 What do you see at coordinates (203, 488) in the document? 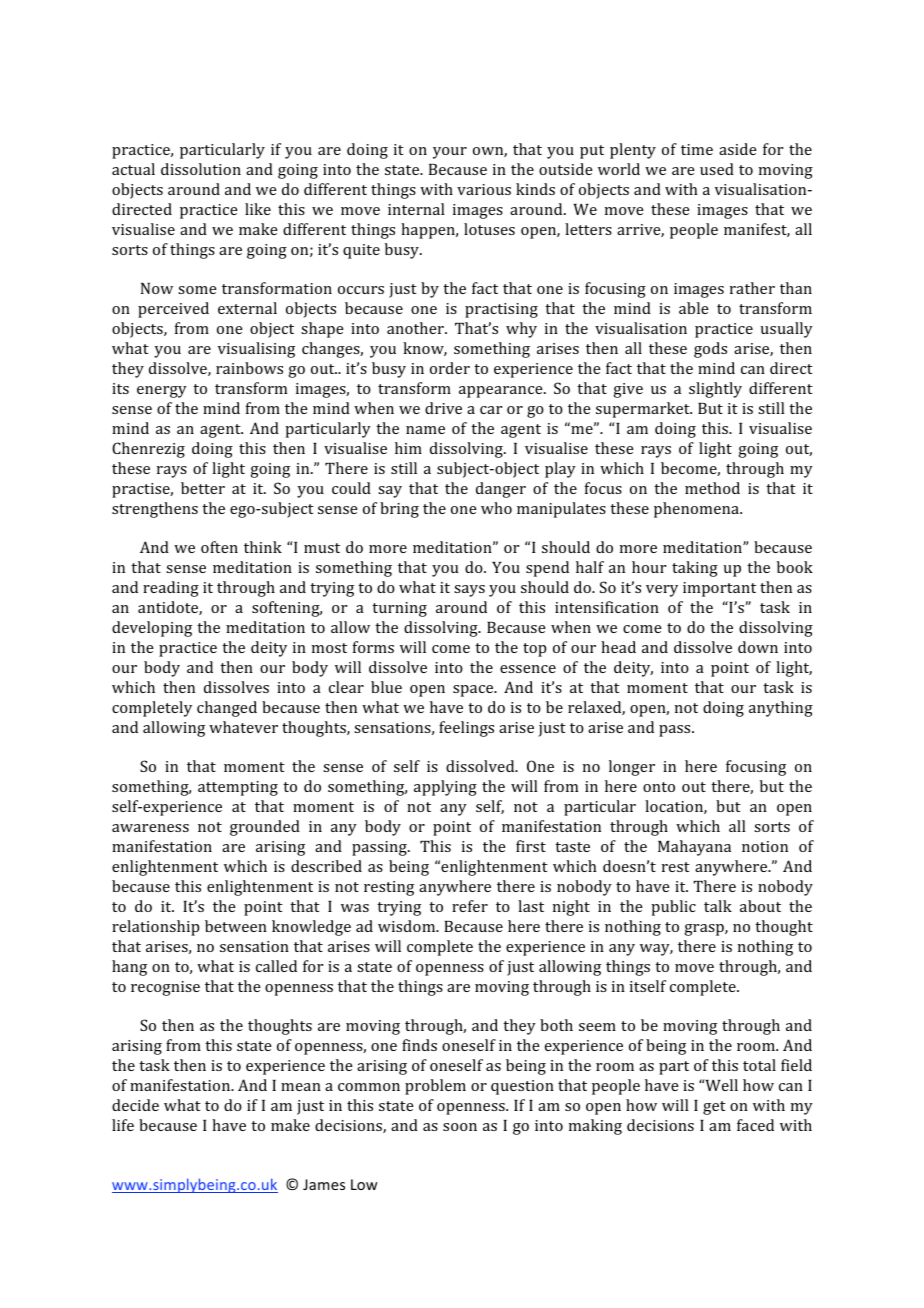
I see `better` at bounding box center [203, 488].
